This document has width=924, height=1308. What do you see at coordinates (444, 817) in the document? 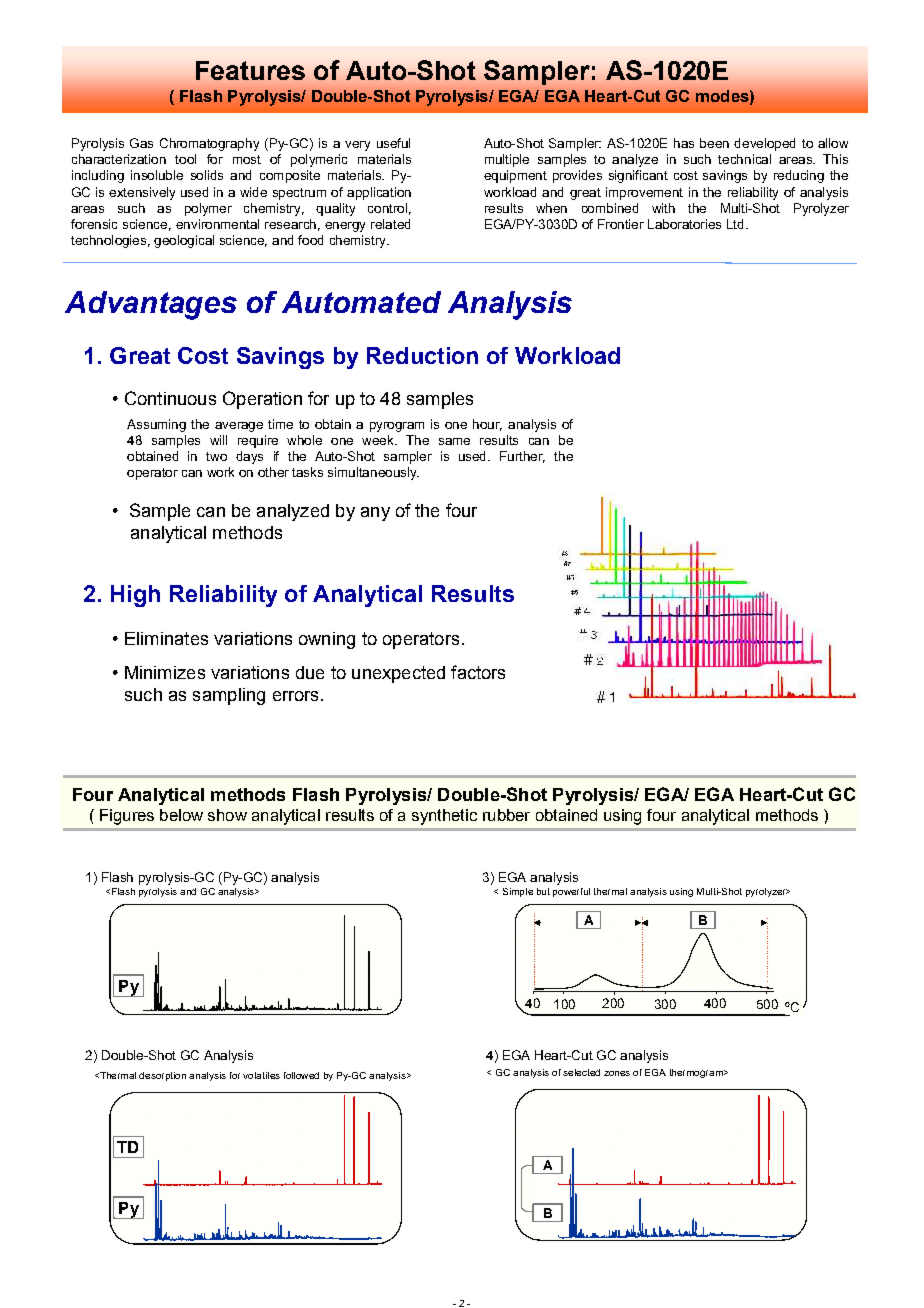
I see `synthetic` at bounding box center [444, 817].
